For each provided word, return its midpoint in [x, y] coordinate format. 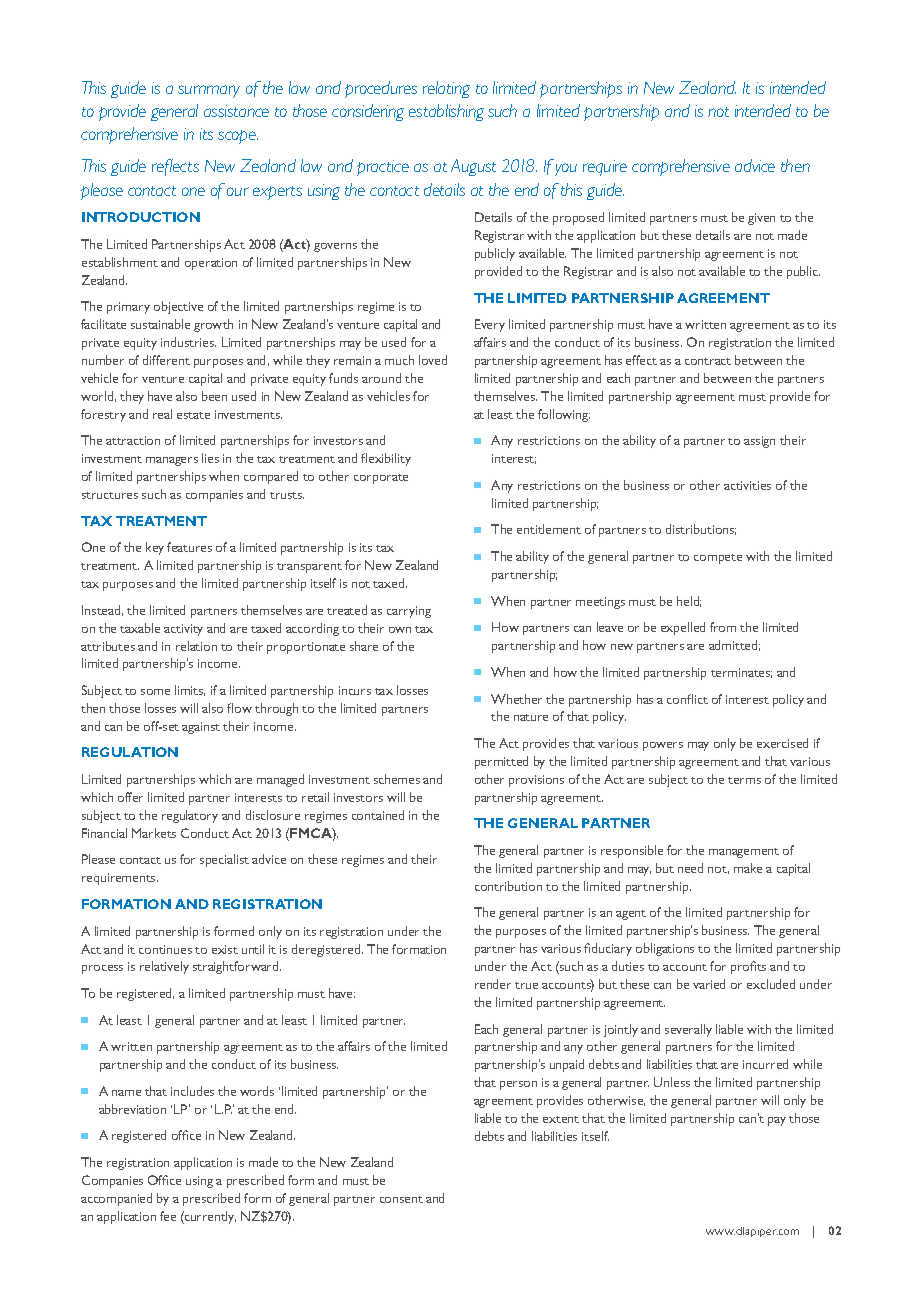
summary [209, 91]
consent [401, 1199]
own [400, 630]
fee [168, 1216]
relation [196, 646]
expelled [683, 628]
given [761, 219]
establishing [446, 112]
